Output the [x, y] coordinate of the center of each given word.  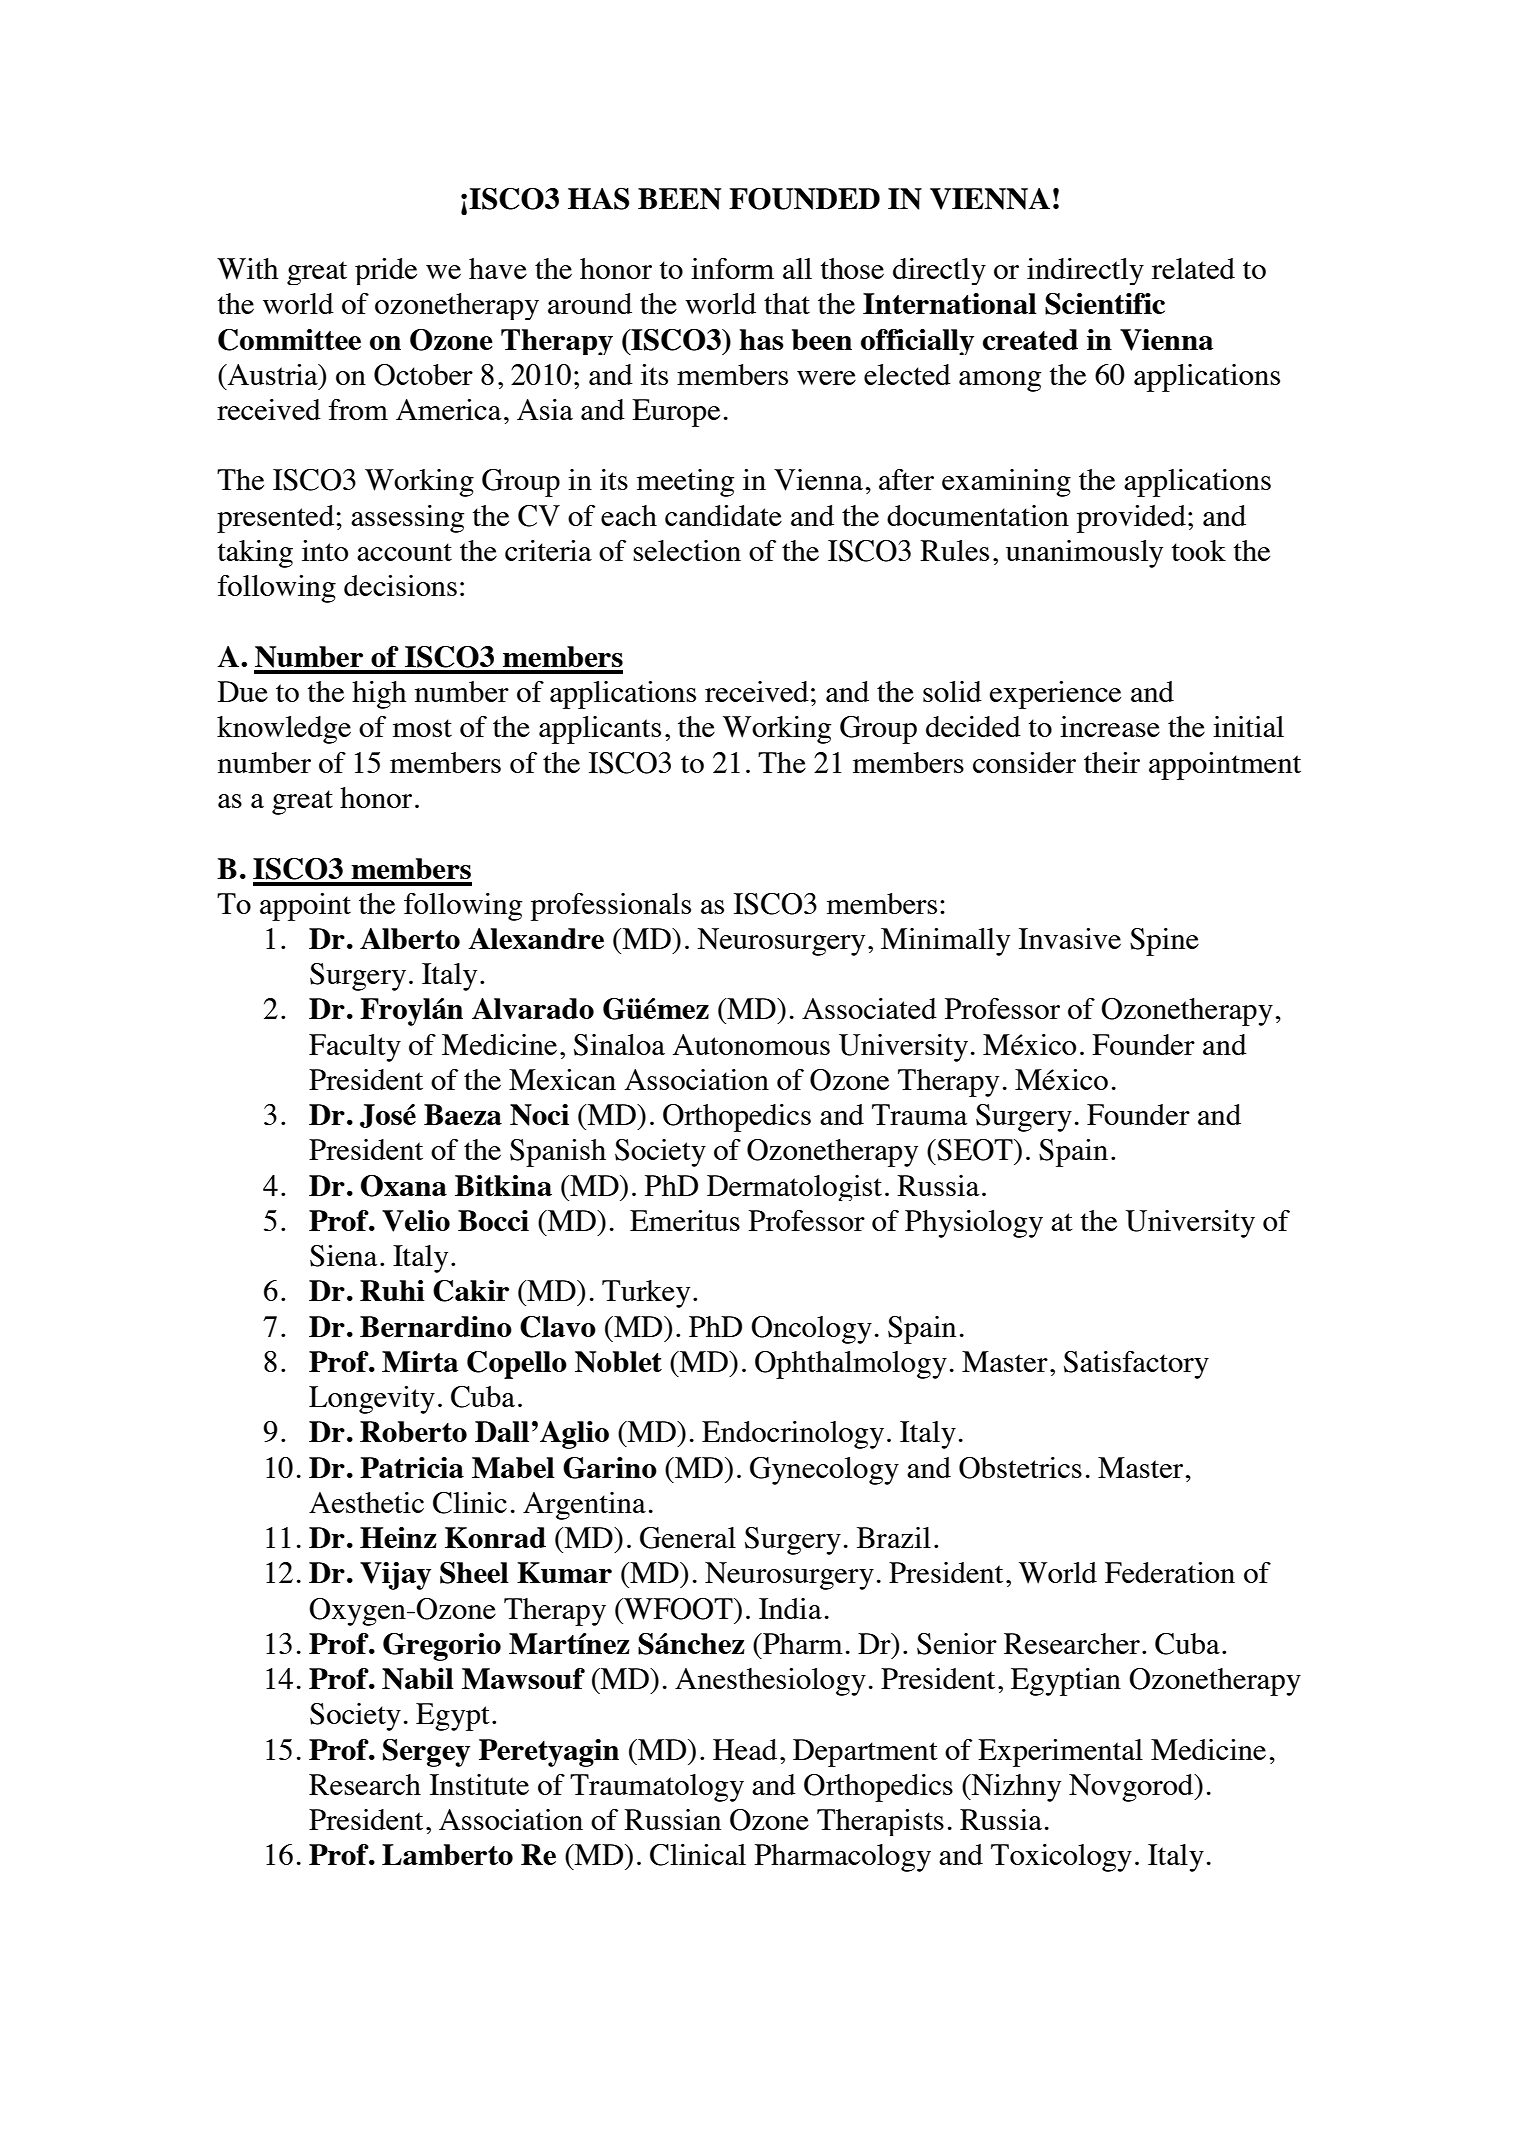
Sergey [426, 1753]
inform [732, 268]
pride [386, 271]
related [1193, 268]
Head [745, 1749]
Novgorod [1132, 1788]
